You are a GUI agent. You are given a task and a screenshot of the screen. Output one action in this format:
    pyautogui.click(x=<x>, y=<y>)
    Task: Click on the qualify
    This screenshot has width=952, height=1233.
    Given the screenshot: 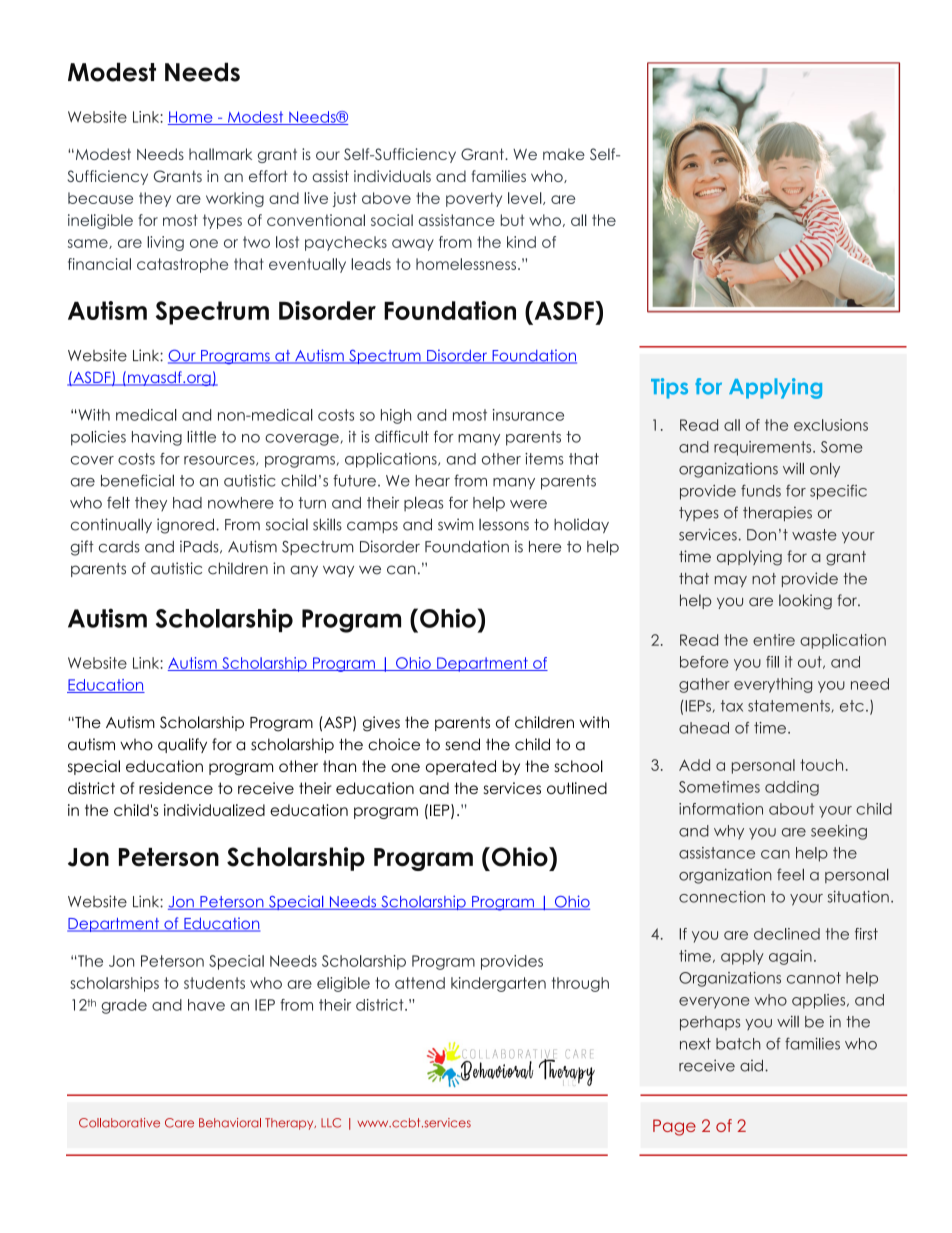 What is the action you would take?
    pyautogui.click(x=182, y=745)
